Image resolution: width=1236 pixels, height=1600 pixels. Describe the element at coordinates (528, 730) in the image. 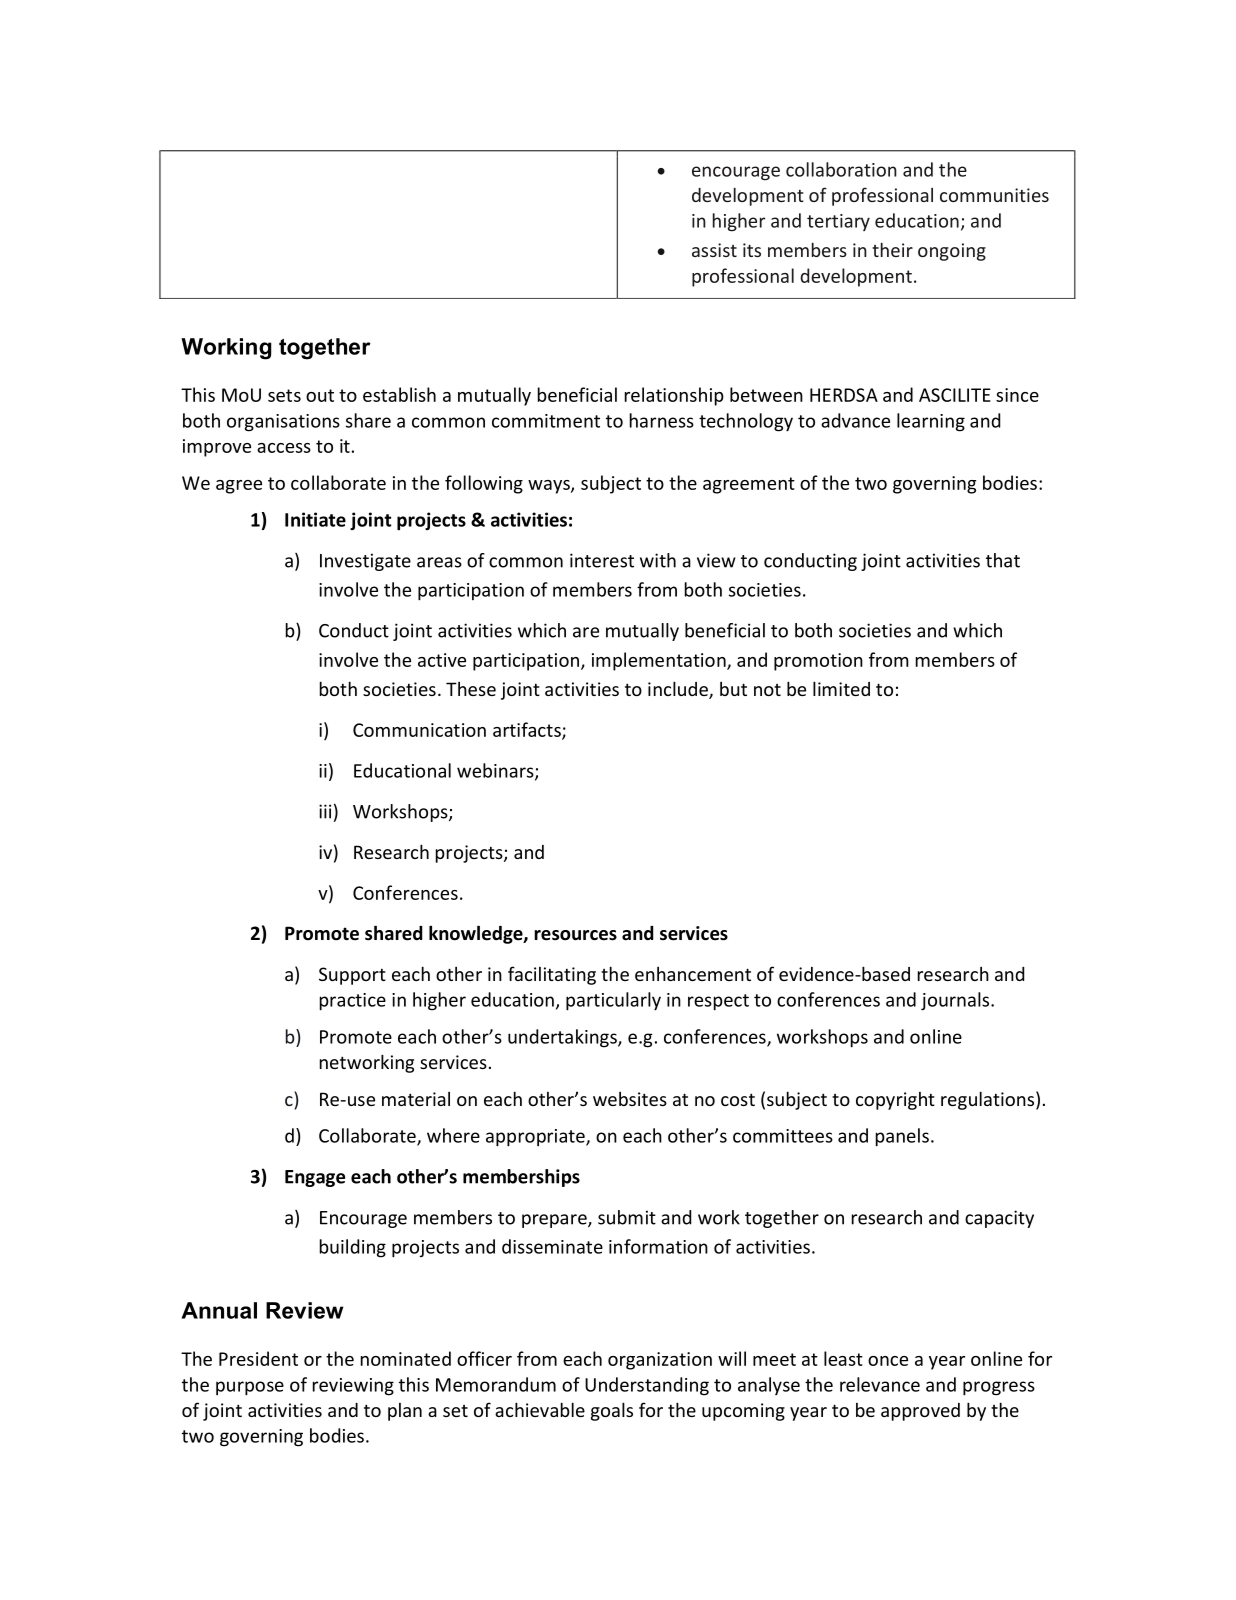

I see `artifacts` at that location.
